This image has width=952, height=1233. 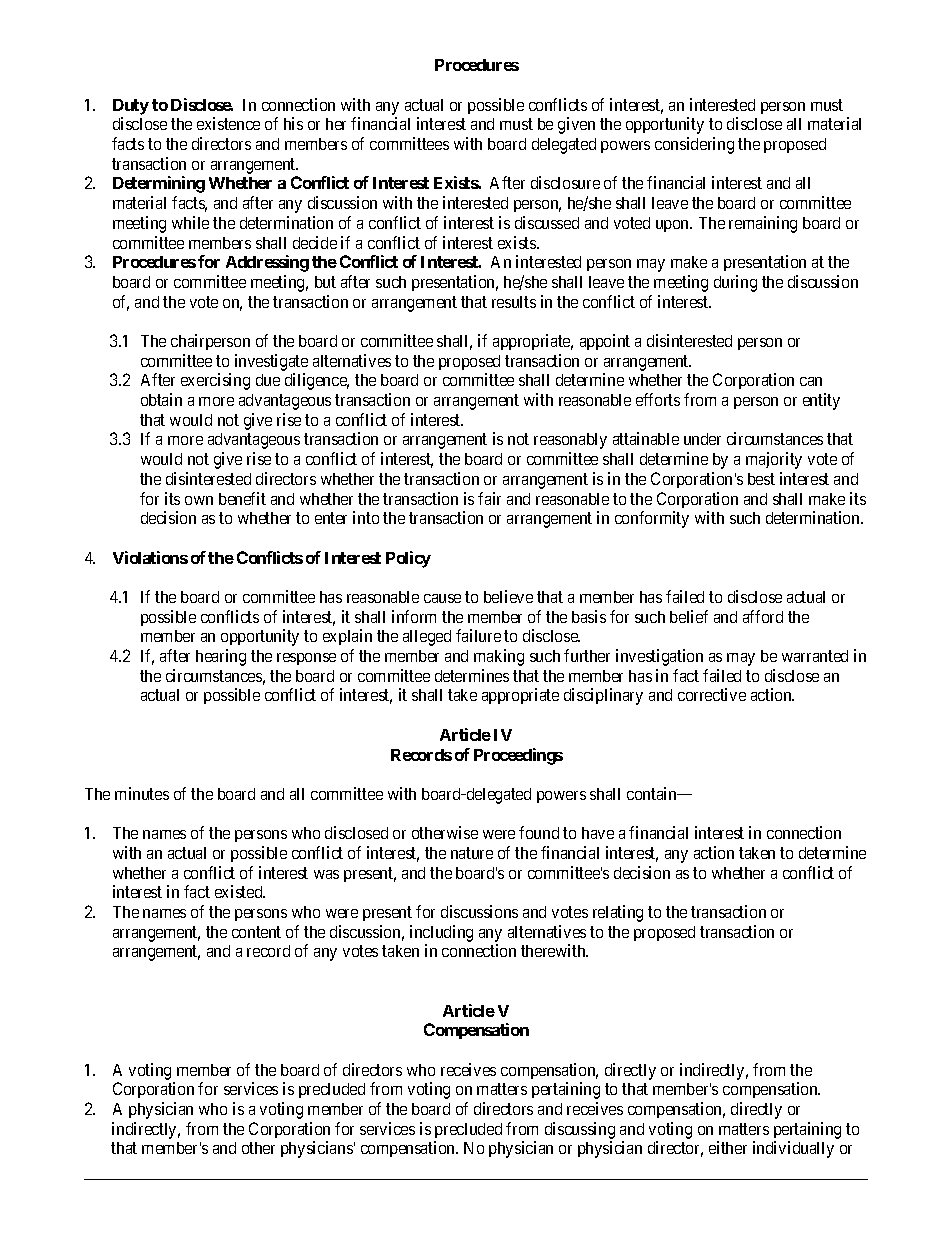 I want to click on discussed, so click(x=547, y=222).
